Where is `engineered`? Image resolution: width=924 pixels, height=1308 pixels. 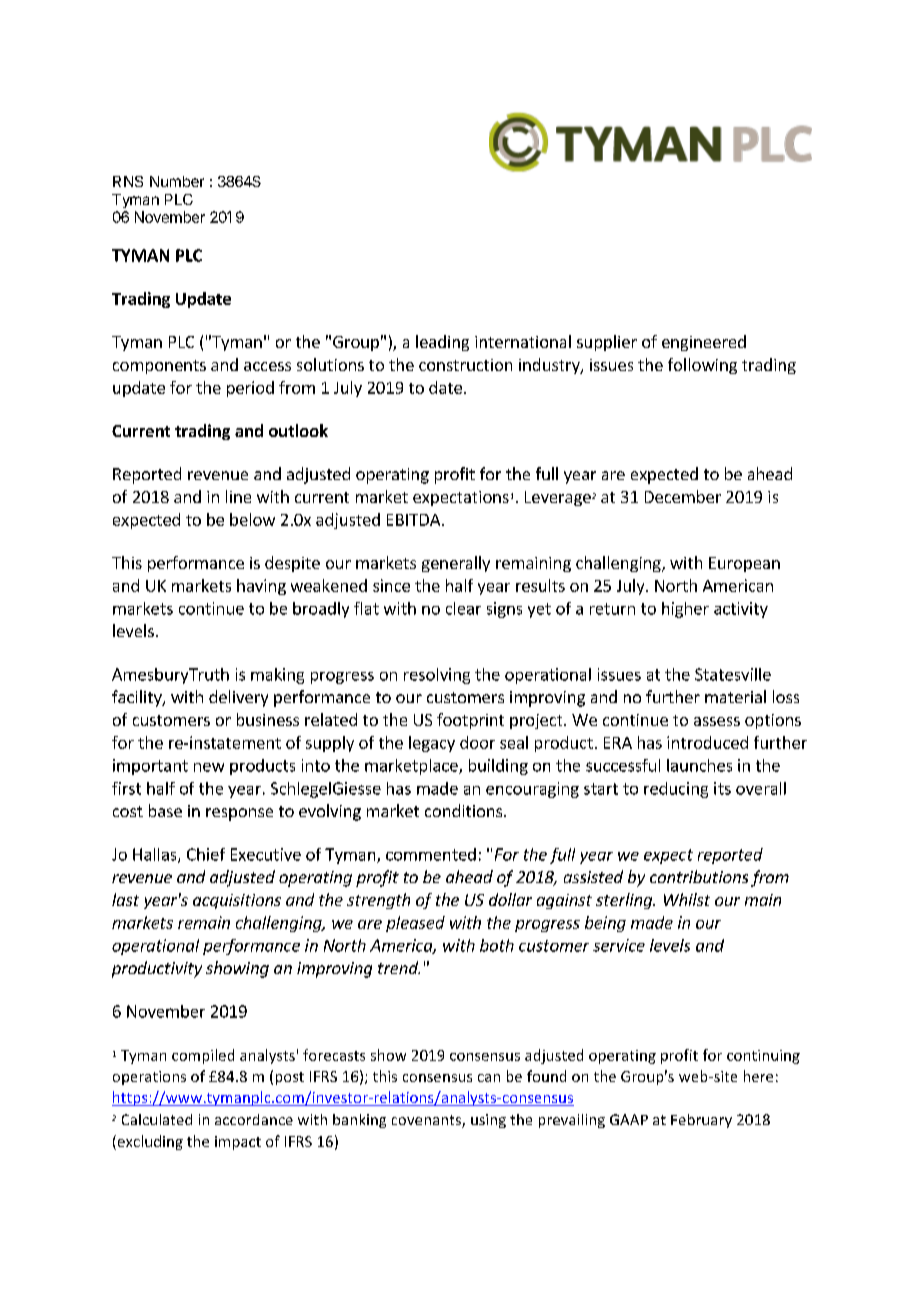 engineered is located at coordinates (704, 343).
